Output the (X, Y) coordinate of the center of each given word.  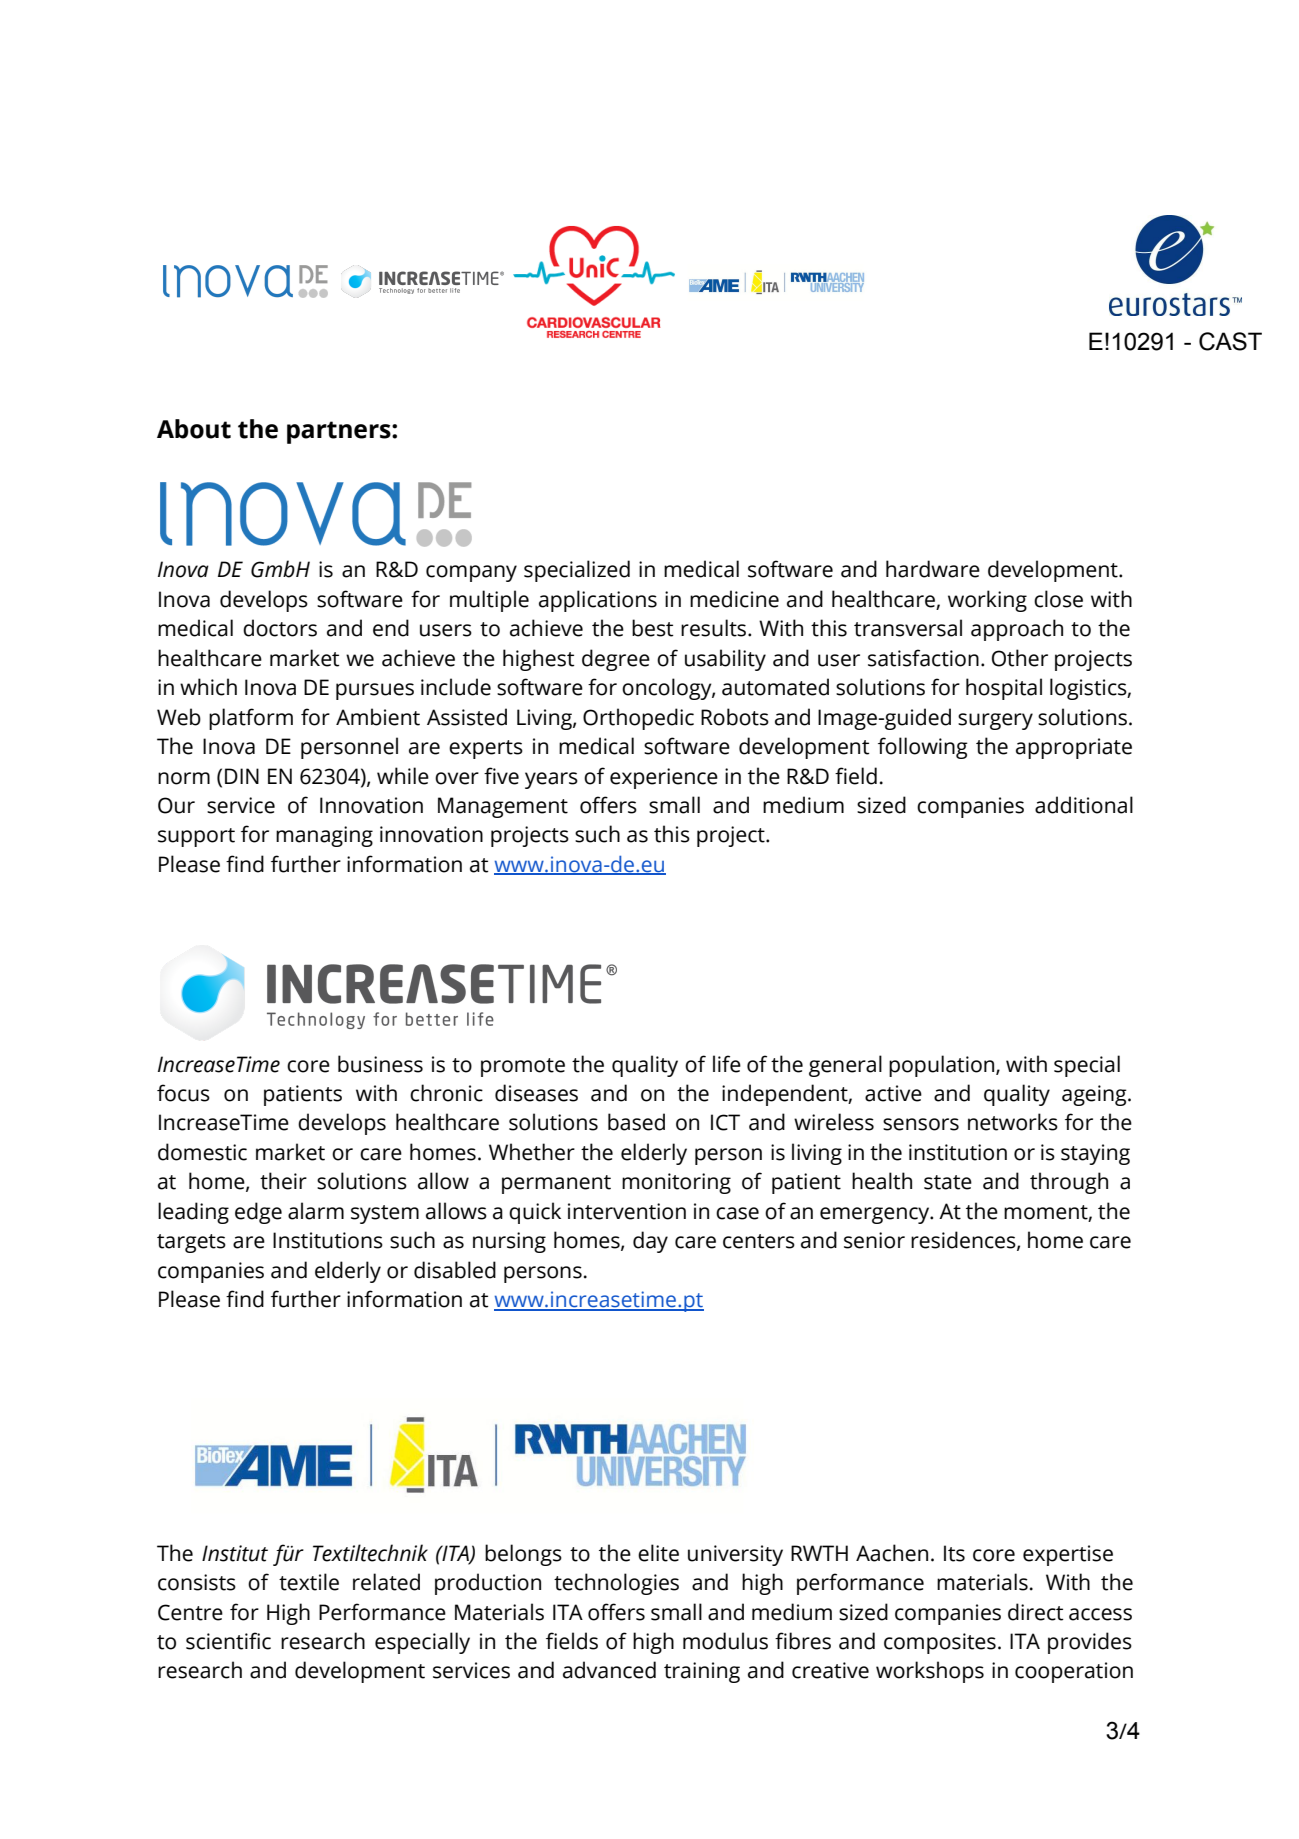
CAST (1230, 341)
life (727, 1064)
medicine (734, 599)
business (380, 1064)
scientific (228, 1641)
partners (340, 432)
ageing (1095, 1095)
